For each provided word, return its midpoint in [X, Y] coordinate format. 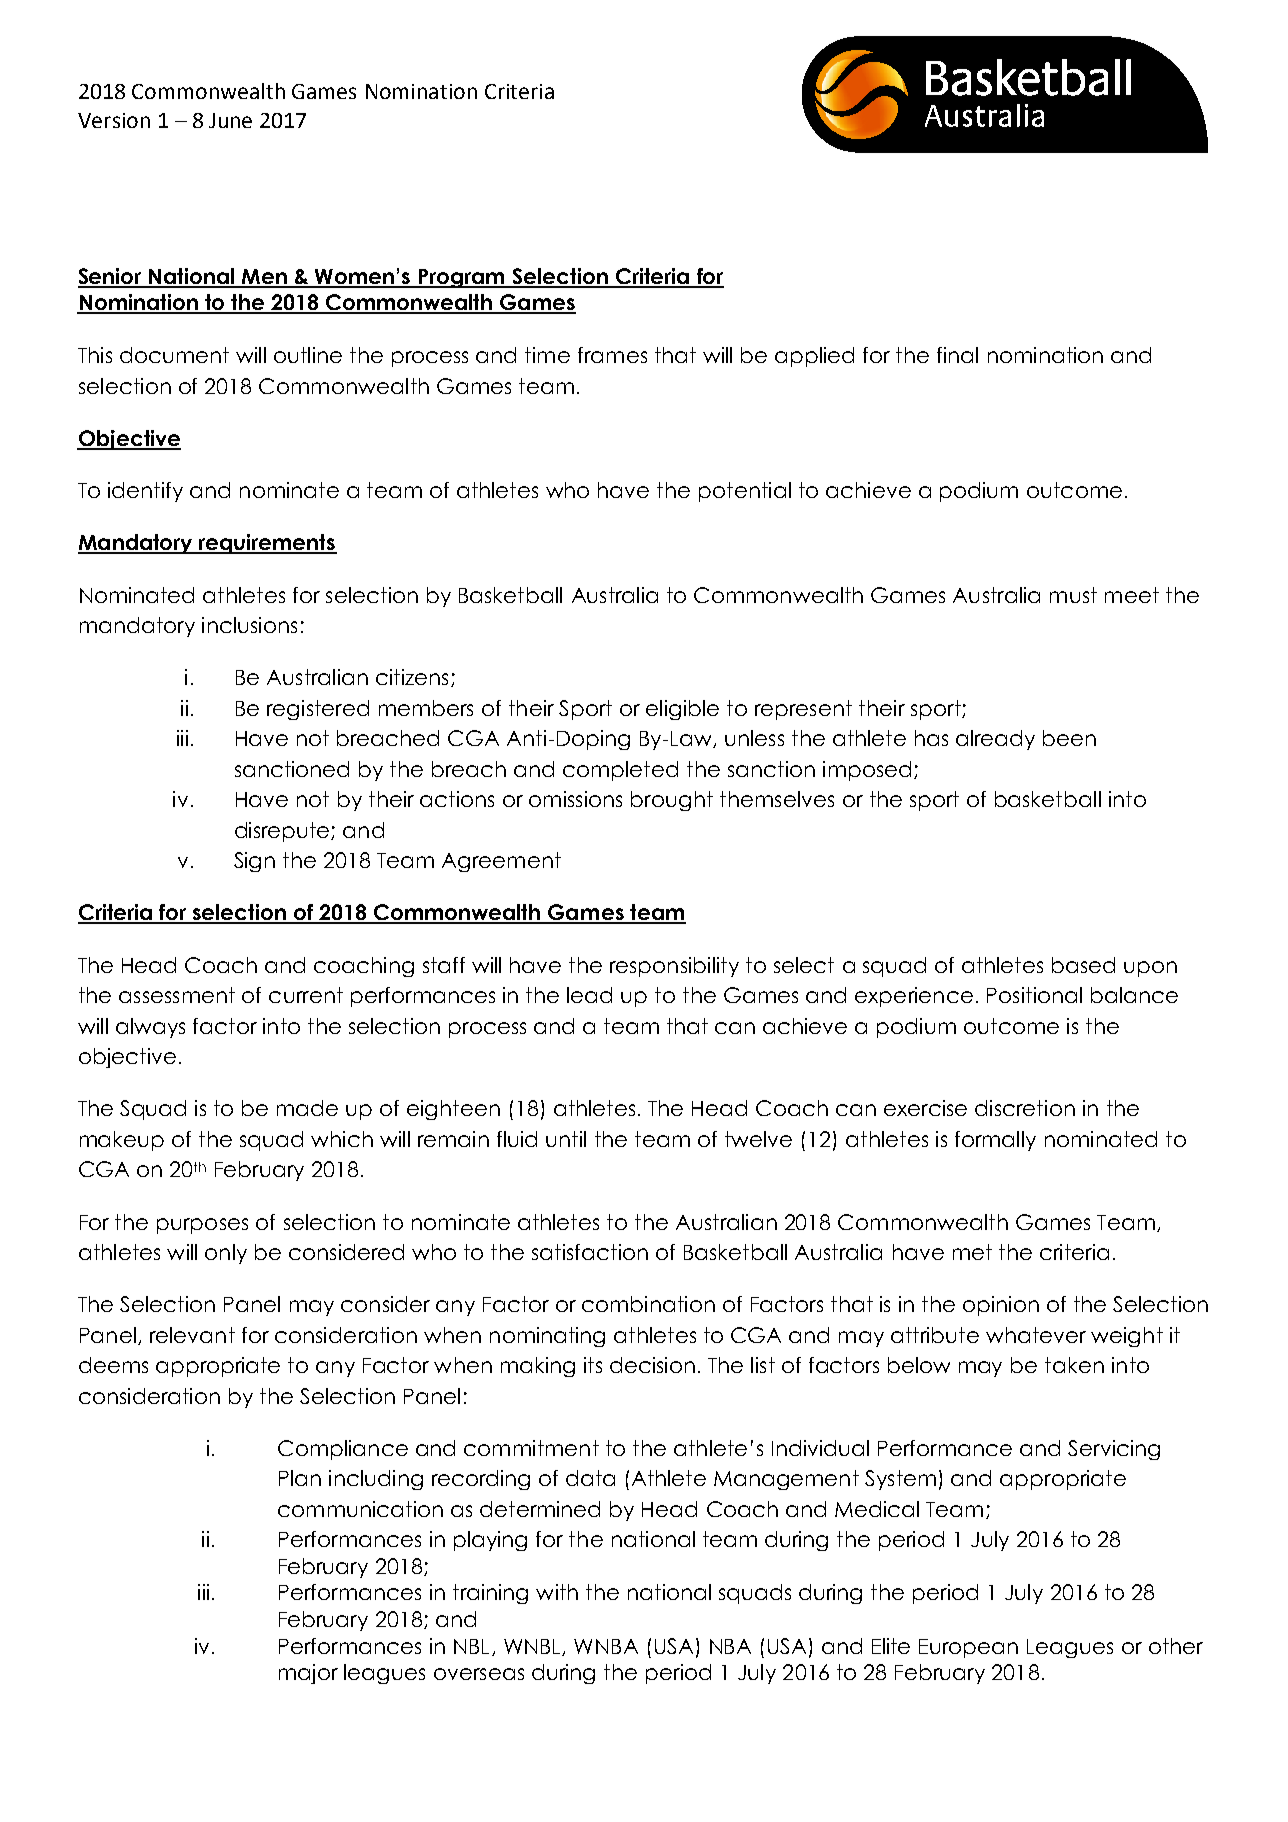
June [230, 120]
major [308, 1674]
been [1069, 738]
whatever [1036, 1335]
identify [145, 492]
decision [652, 1365]
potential [745, 492]
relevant [192, 1335]
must [1073, 595]
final [957, 355]
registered [318, 710]
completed [620, 771]
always [150, 1028]
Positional [1034, 995]
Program [462, 278]
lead [589, 995]
